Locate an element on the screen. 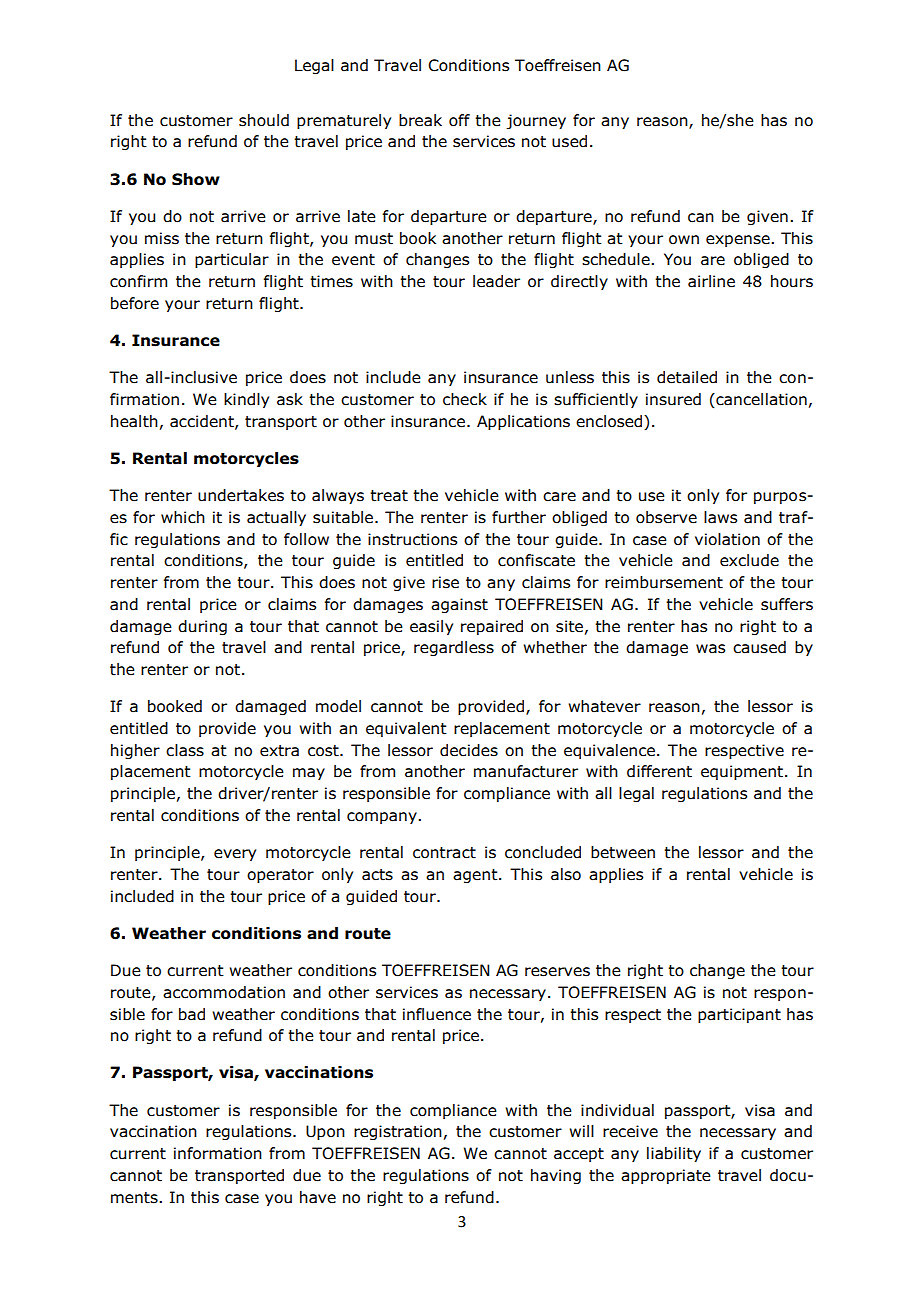  participant is located at coordinates (739, 1015).
